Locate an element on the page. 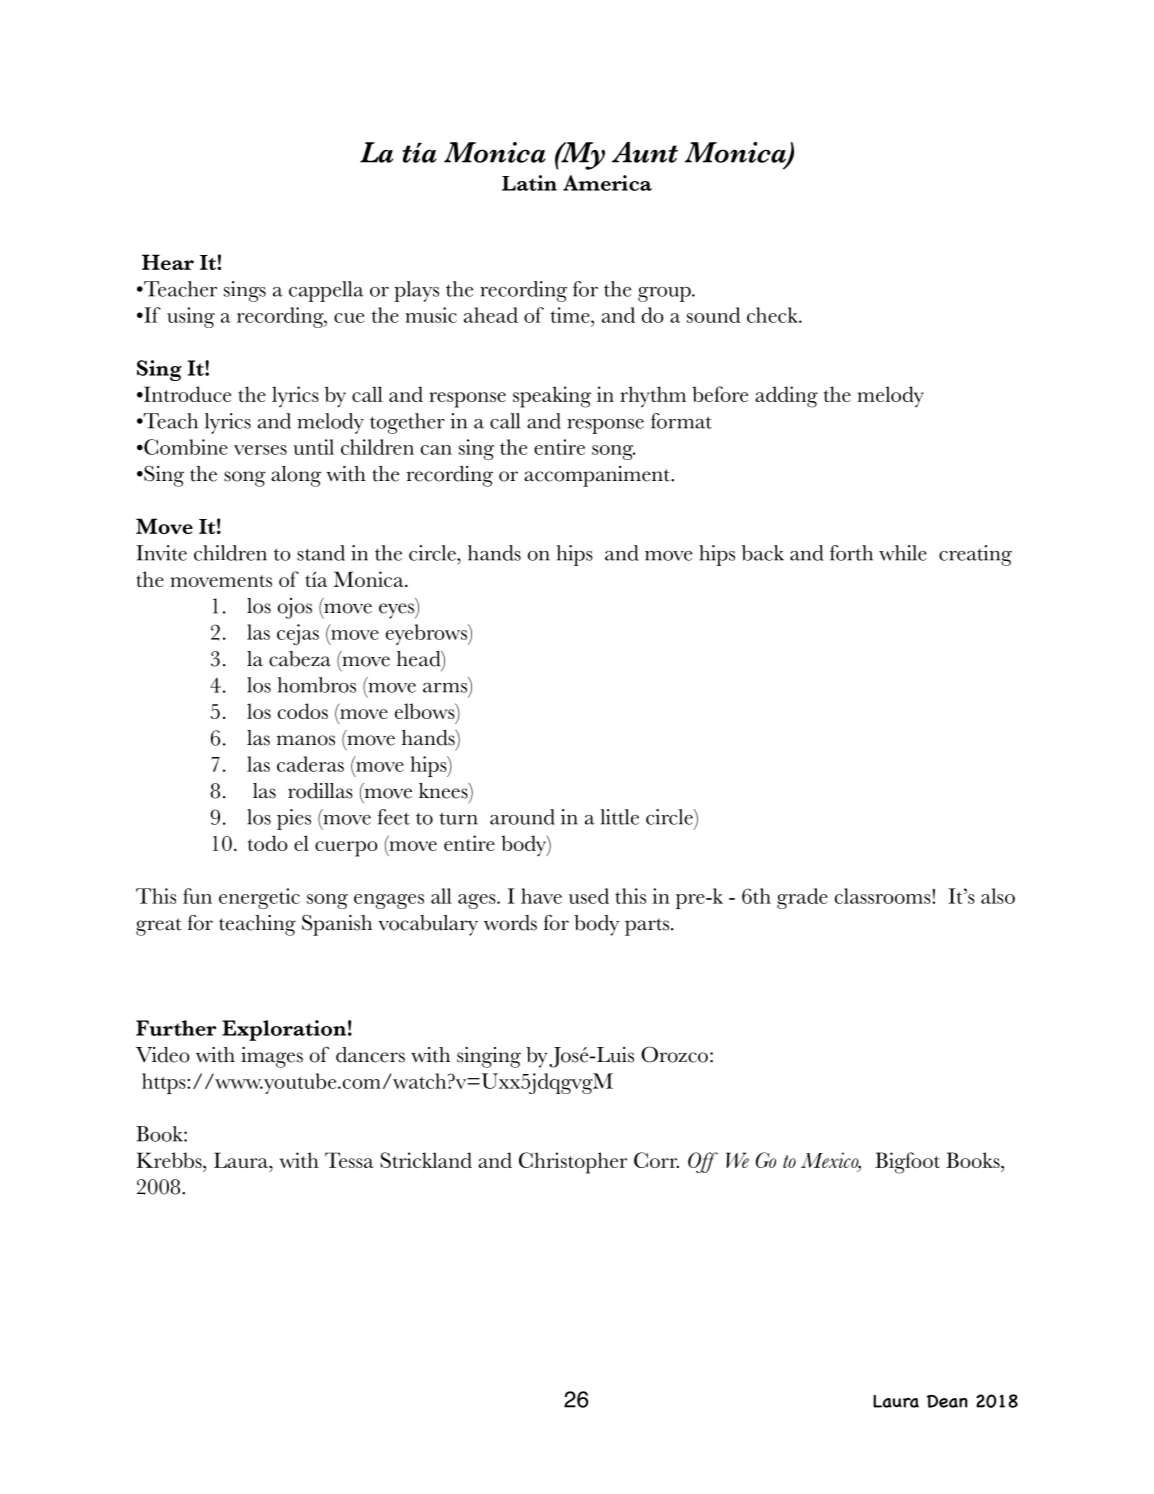 This page has height=1494, width=1154. classrooms is located at coordinates (884, 896).
